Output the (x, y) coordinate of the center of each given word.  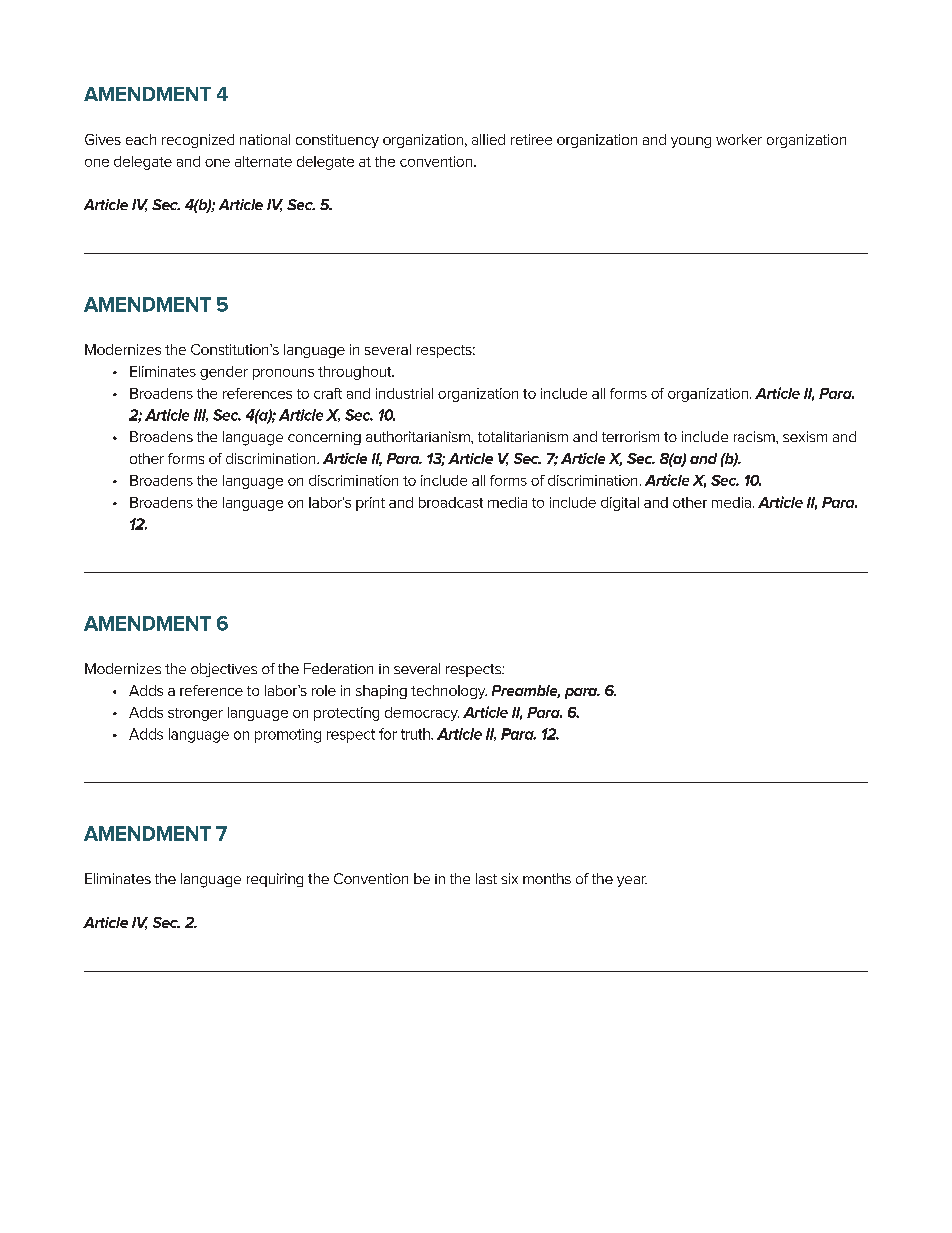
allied (488, 139)
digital (620, 504)
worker (739, 139)
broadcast (451, 502)
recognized (198, 141)
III (201, 415)
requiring (275, 880)
